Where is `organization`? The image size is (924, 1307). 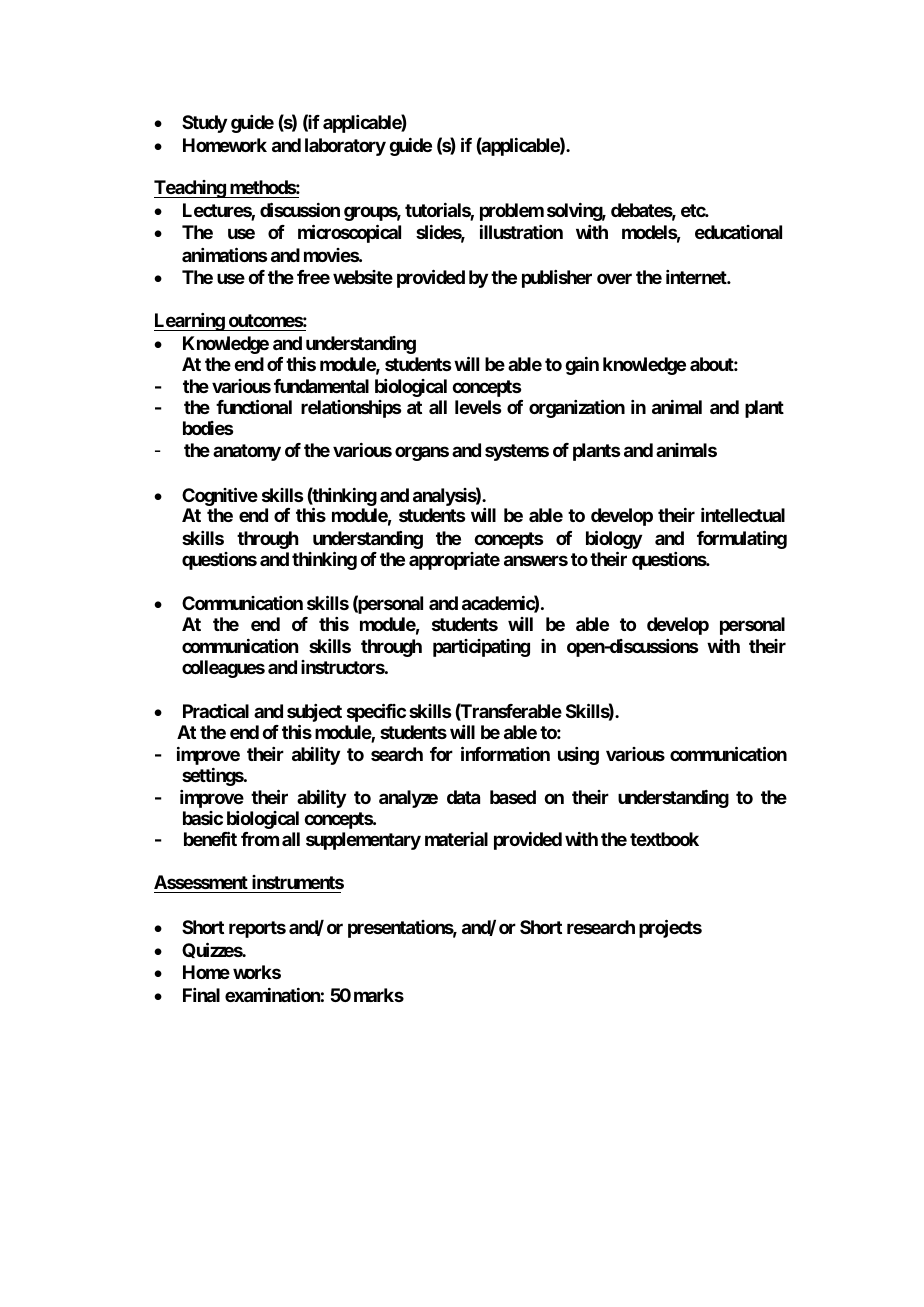
organization is located at coordinates (577, 408).
